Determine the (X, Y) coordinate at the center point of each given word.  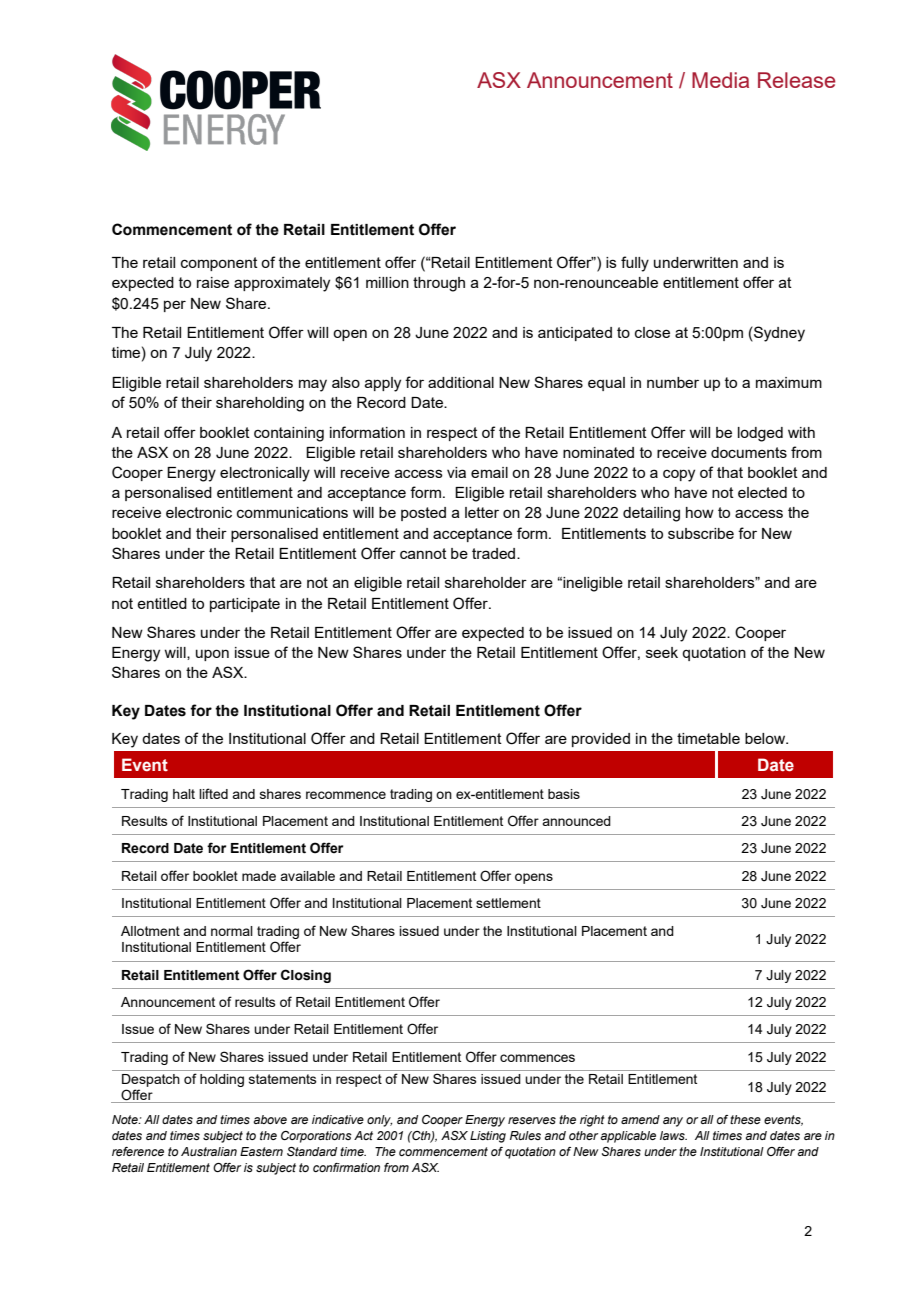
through (439, 284)
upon (212, 655)
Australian (209, 1151)
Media (720, 80)
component (219, 264)
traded (495, 553)
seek (662, 652)
